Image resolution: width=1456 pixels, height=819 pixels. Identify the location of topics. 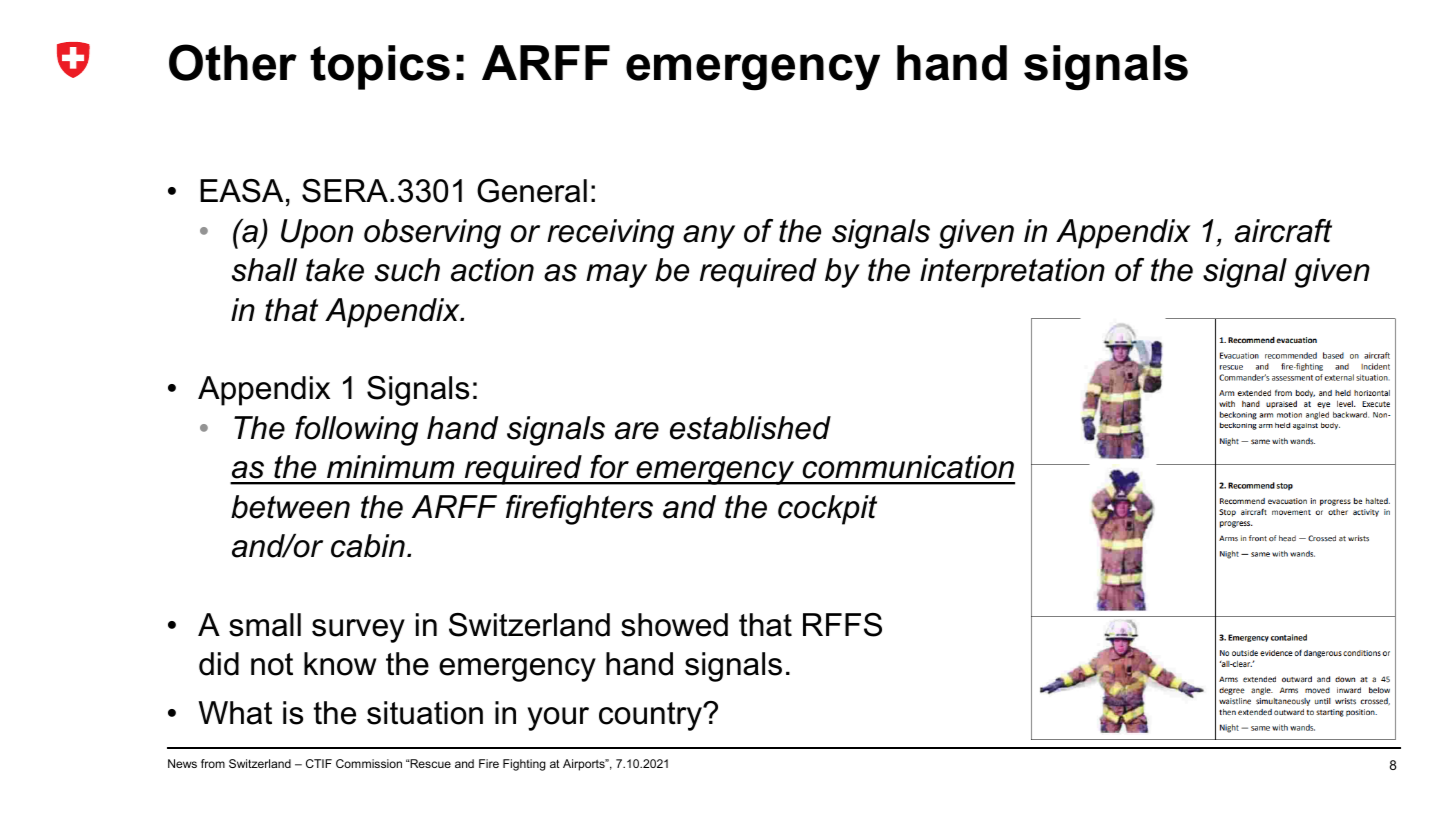
(380, 67).
